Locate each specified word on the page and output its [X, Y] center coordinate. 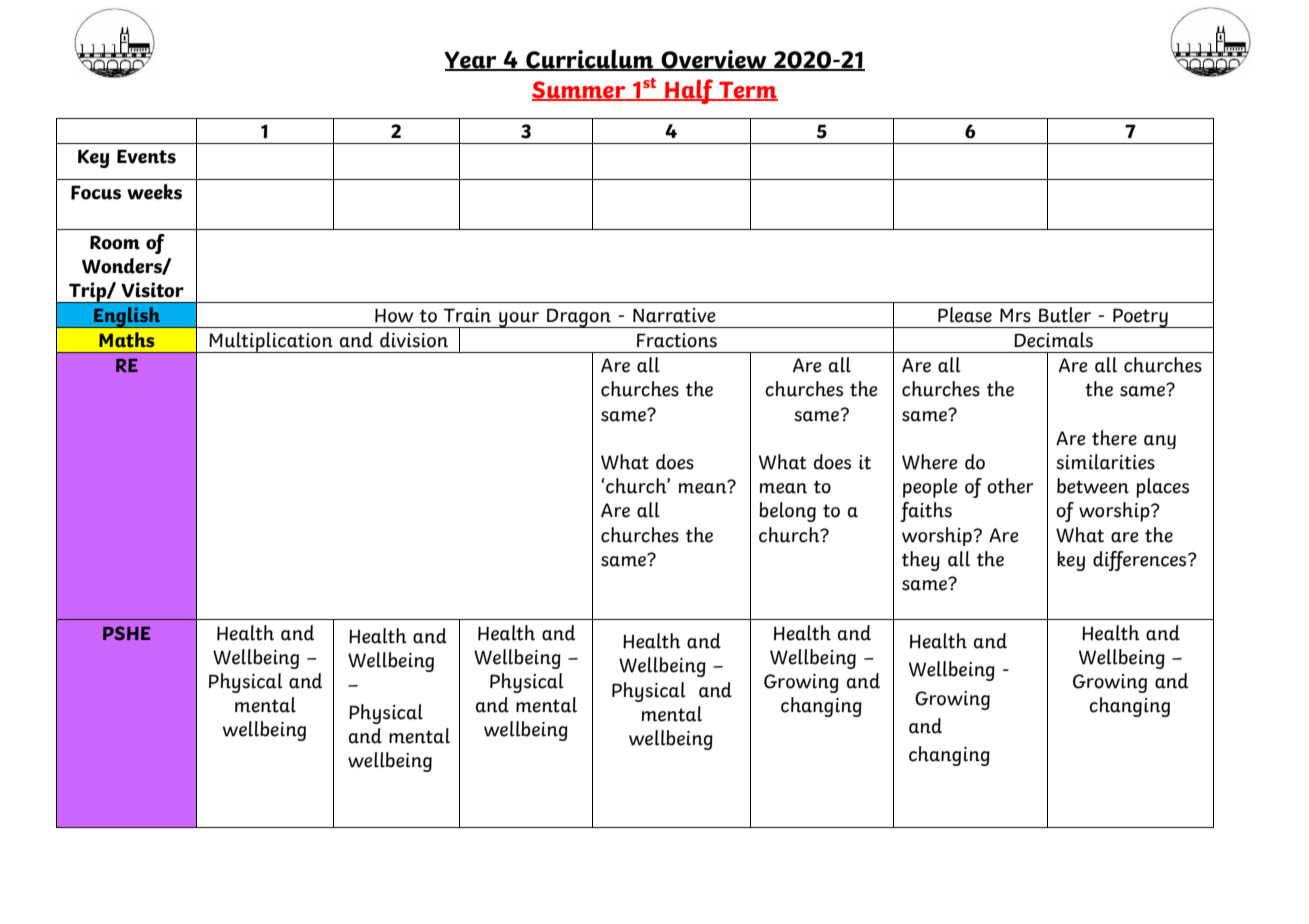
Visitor [152, 290]
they [921, 561]
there [1114, 438]
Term [747, 91]
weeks [154, 192]
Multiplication [271, 342]
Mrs [1015, 315]
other [1010, 486]
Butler [1065, 315]
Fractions [677, 340]
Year [471, 61]
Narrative [674, 315]
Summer [579, 91]
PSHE [127, 633]
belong [787, 512]
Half [689, 91]
